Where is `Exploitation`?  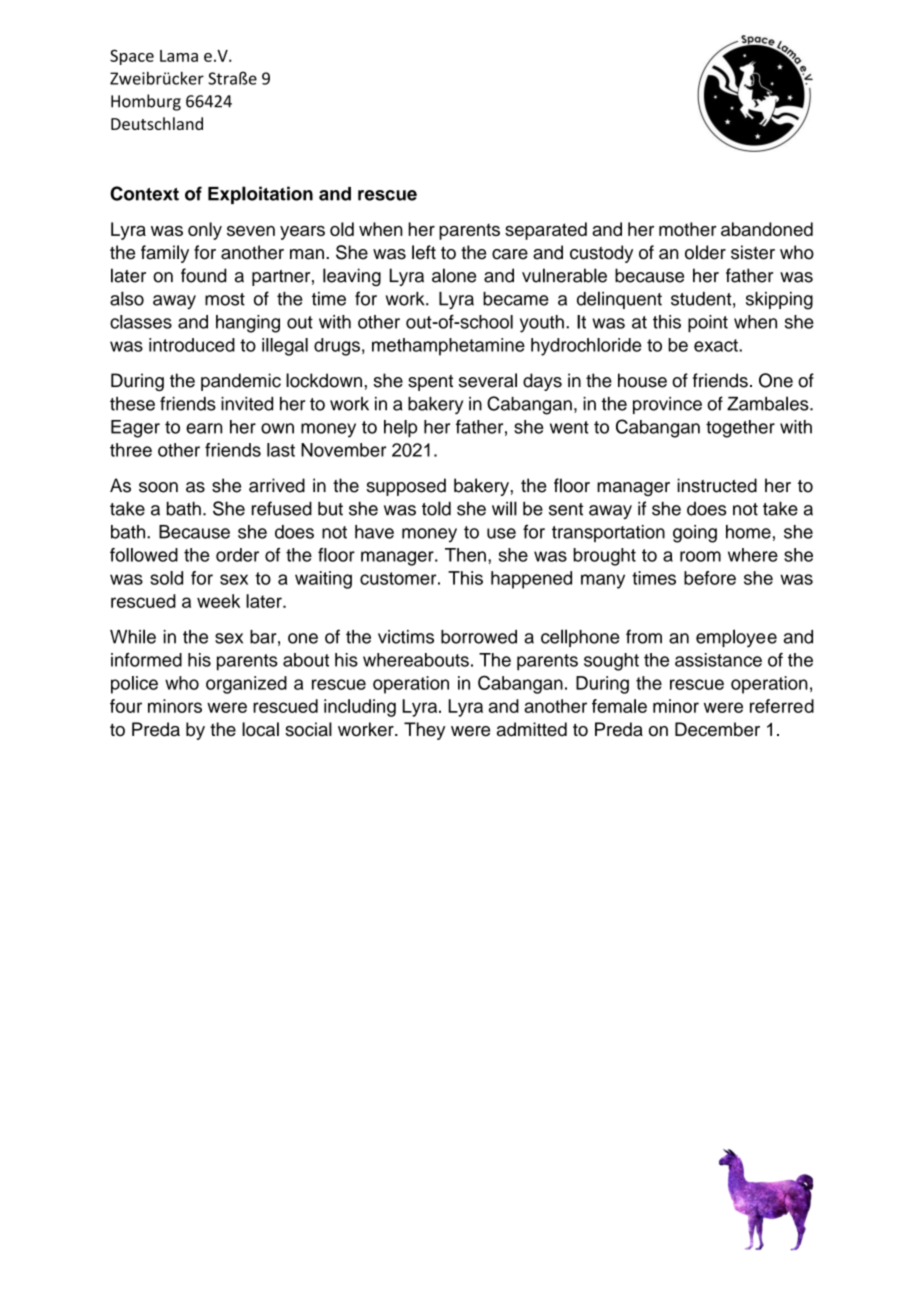
Exploitation is located at coordinates (260, 195).
